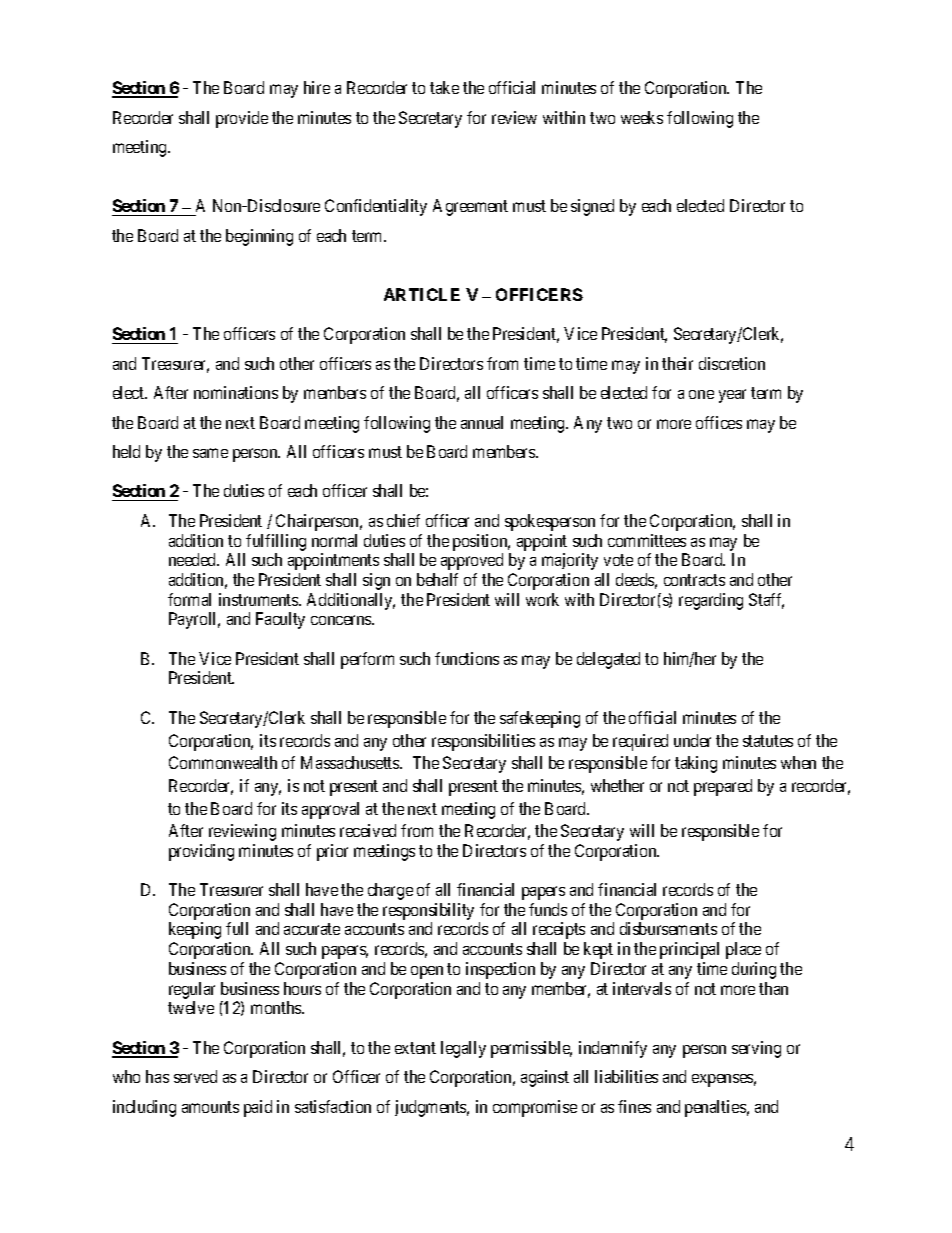 This screenshot has width=952, height=1233. I want to click on formal, so click(189, 599).
